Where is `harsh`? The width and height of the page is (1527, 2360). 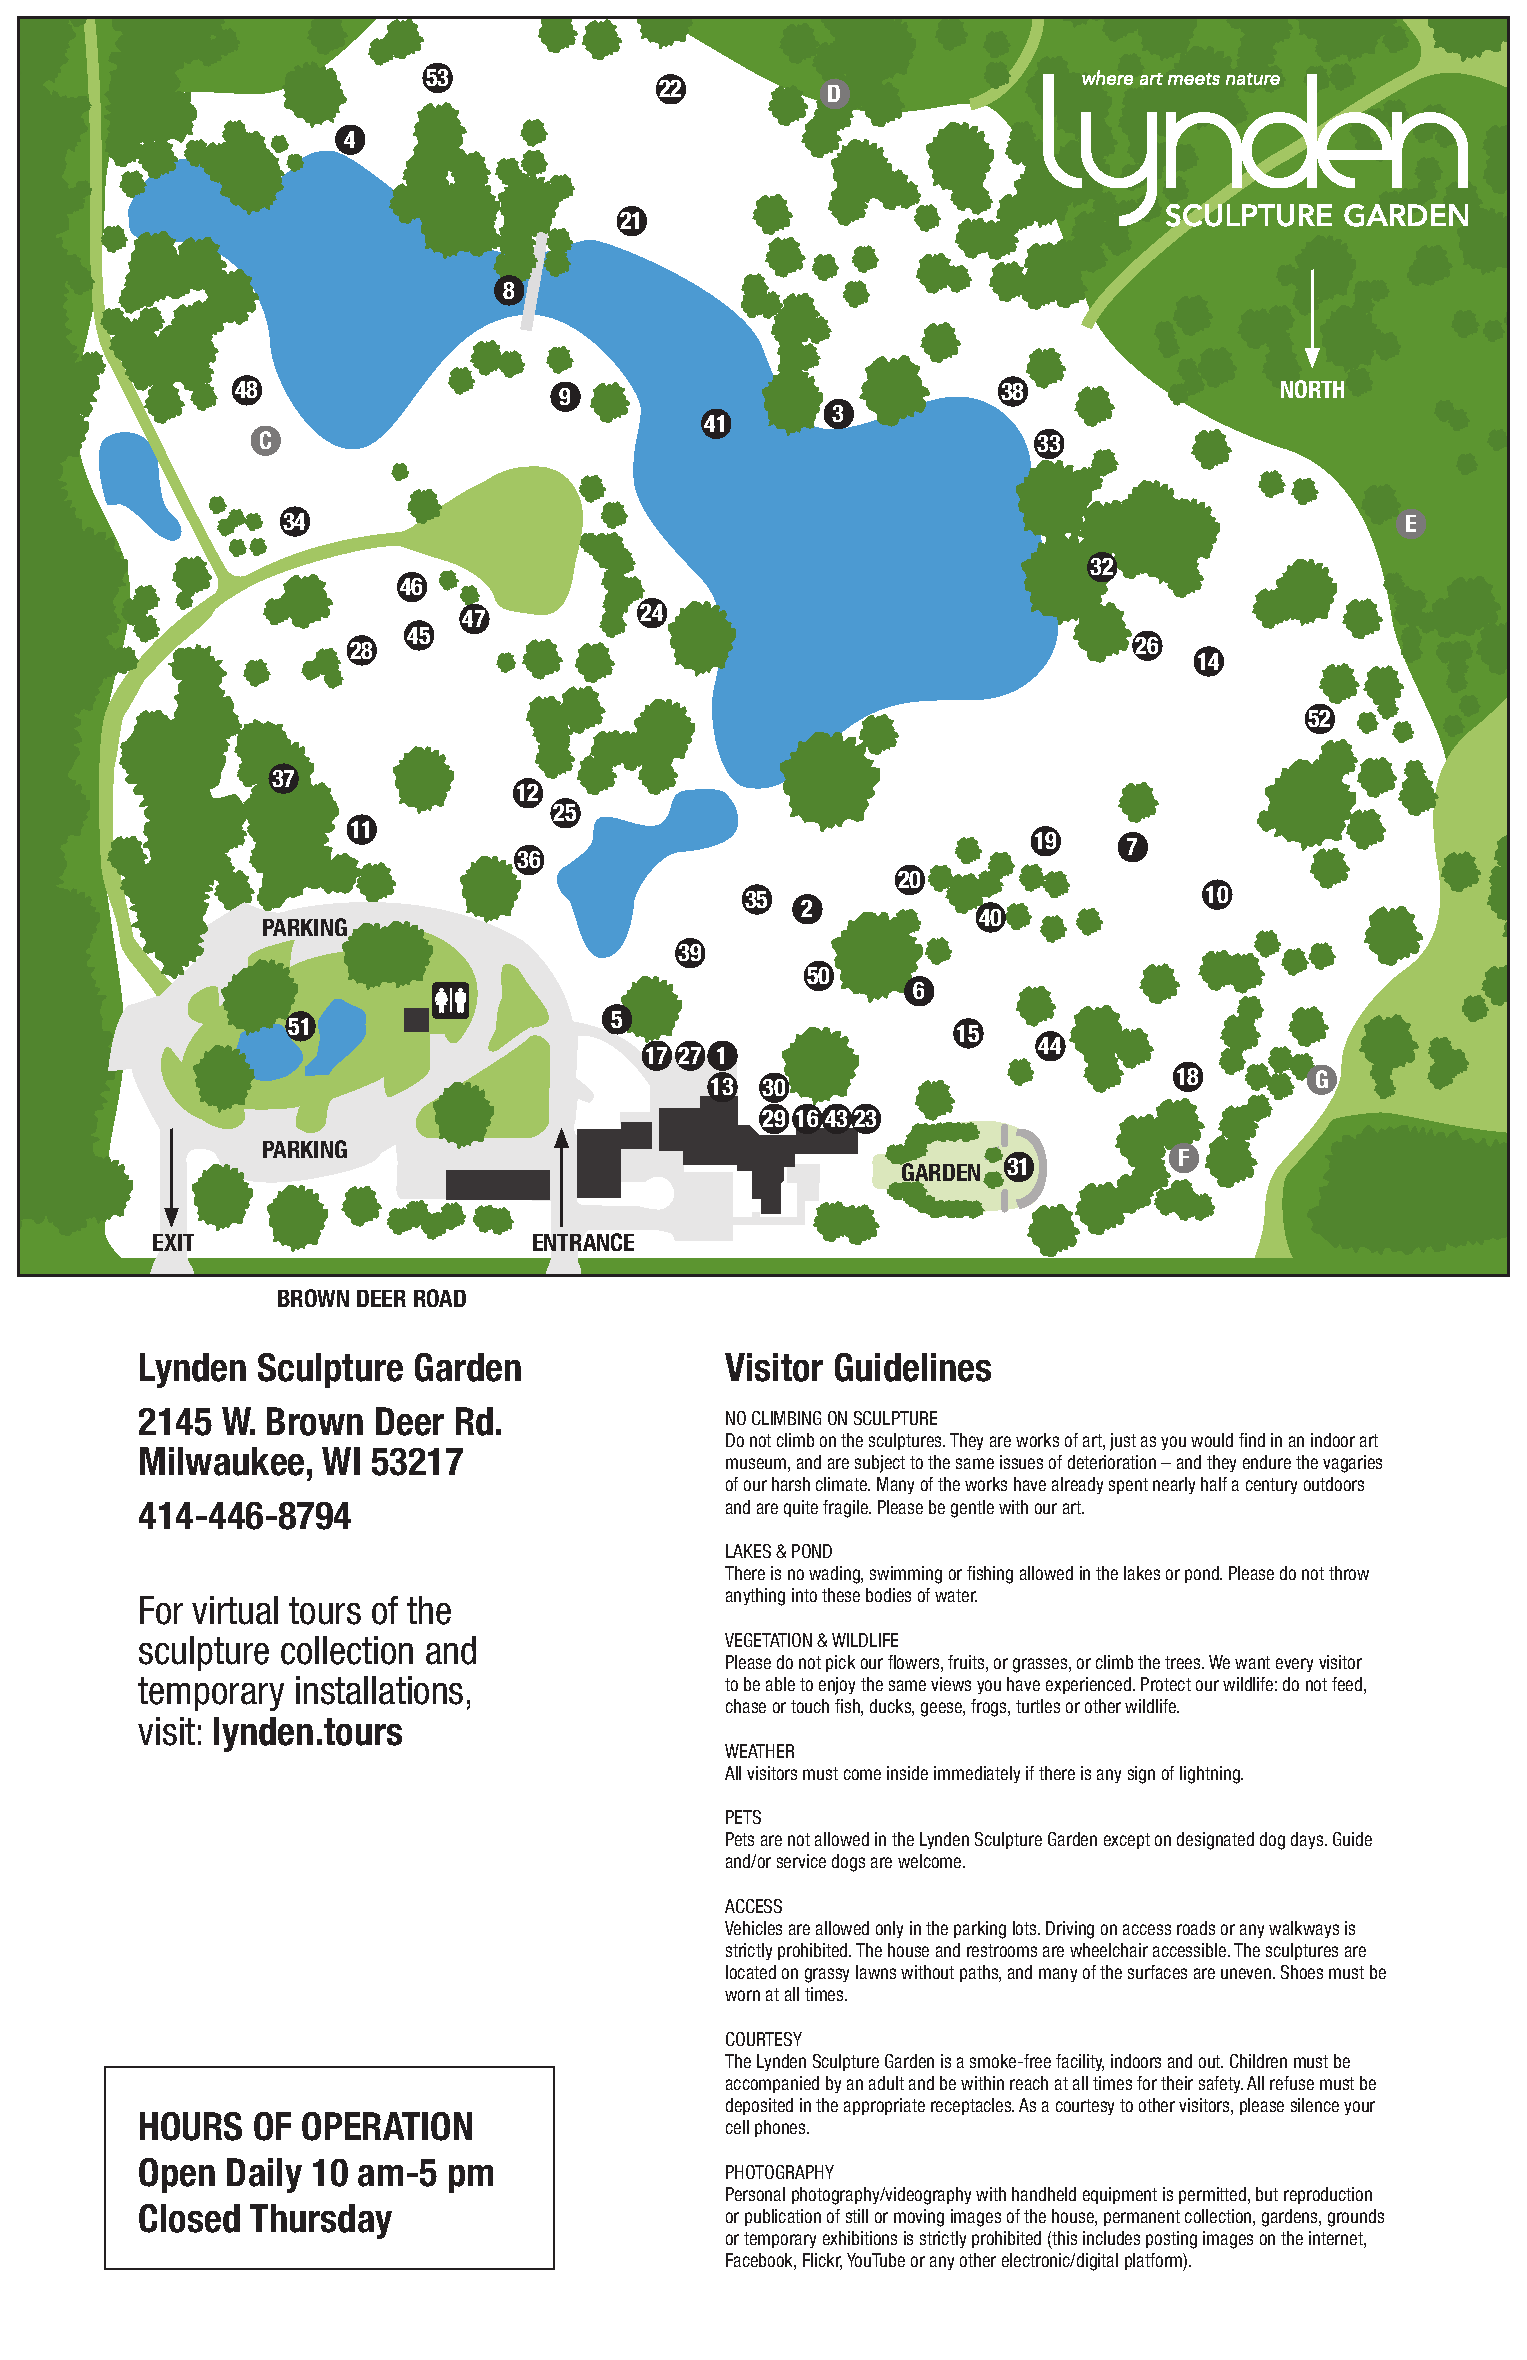
harsh is located at coordinates (791, 1484).
